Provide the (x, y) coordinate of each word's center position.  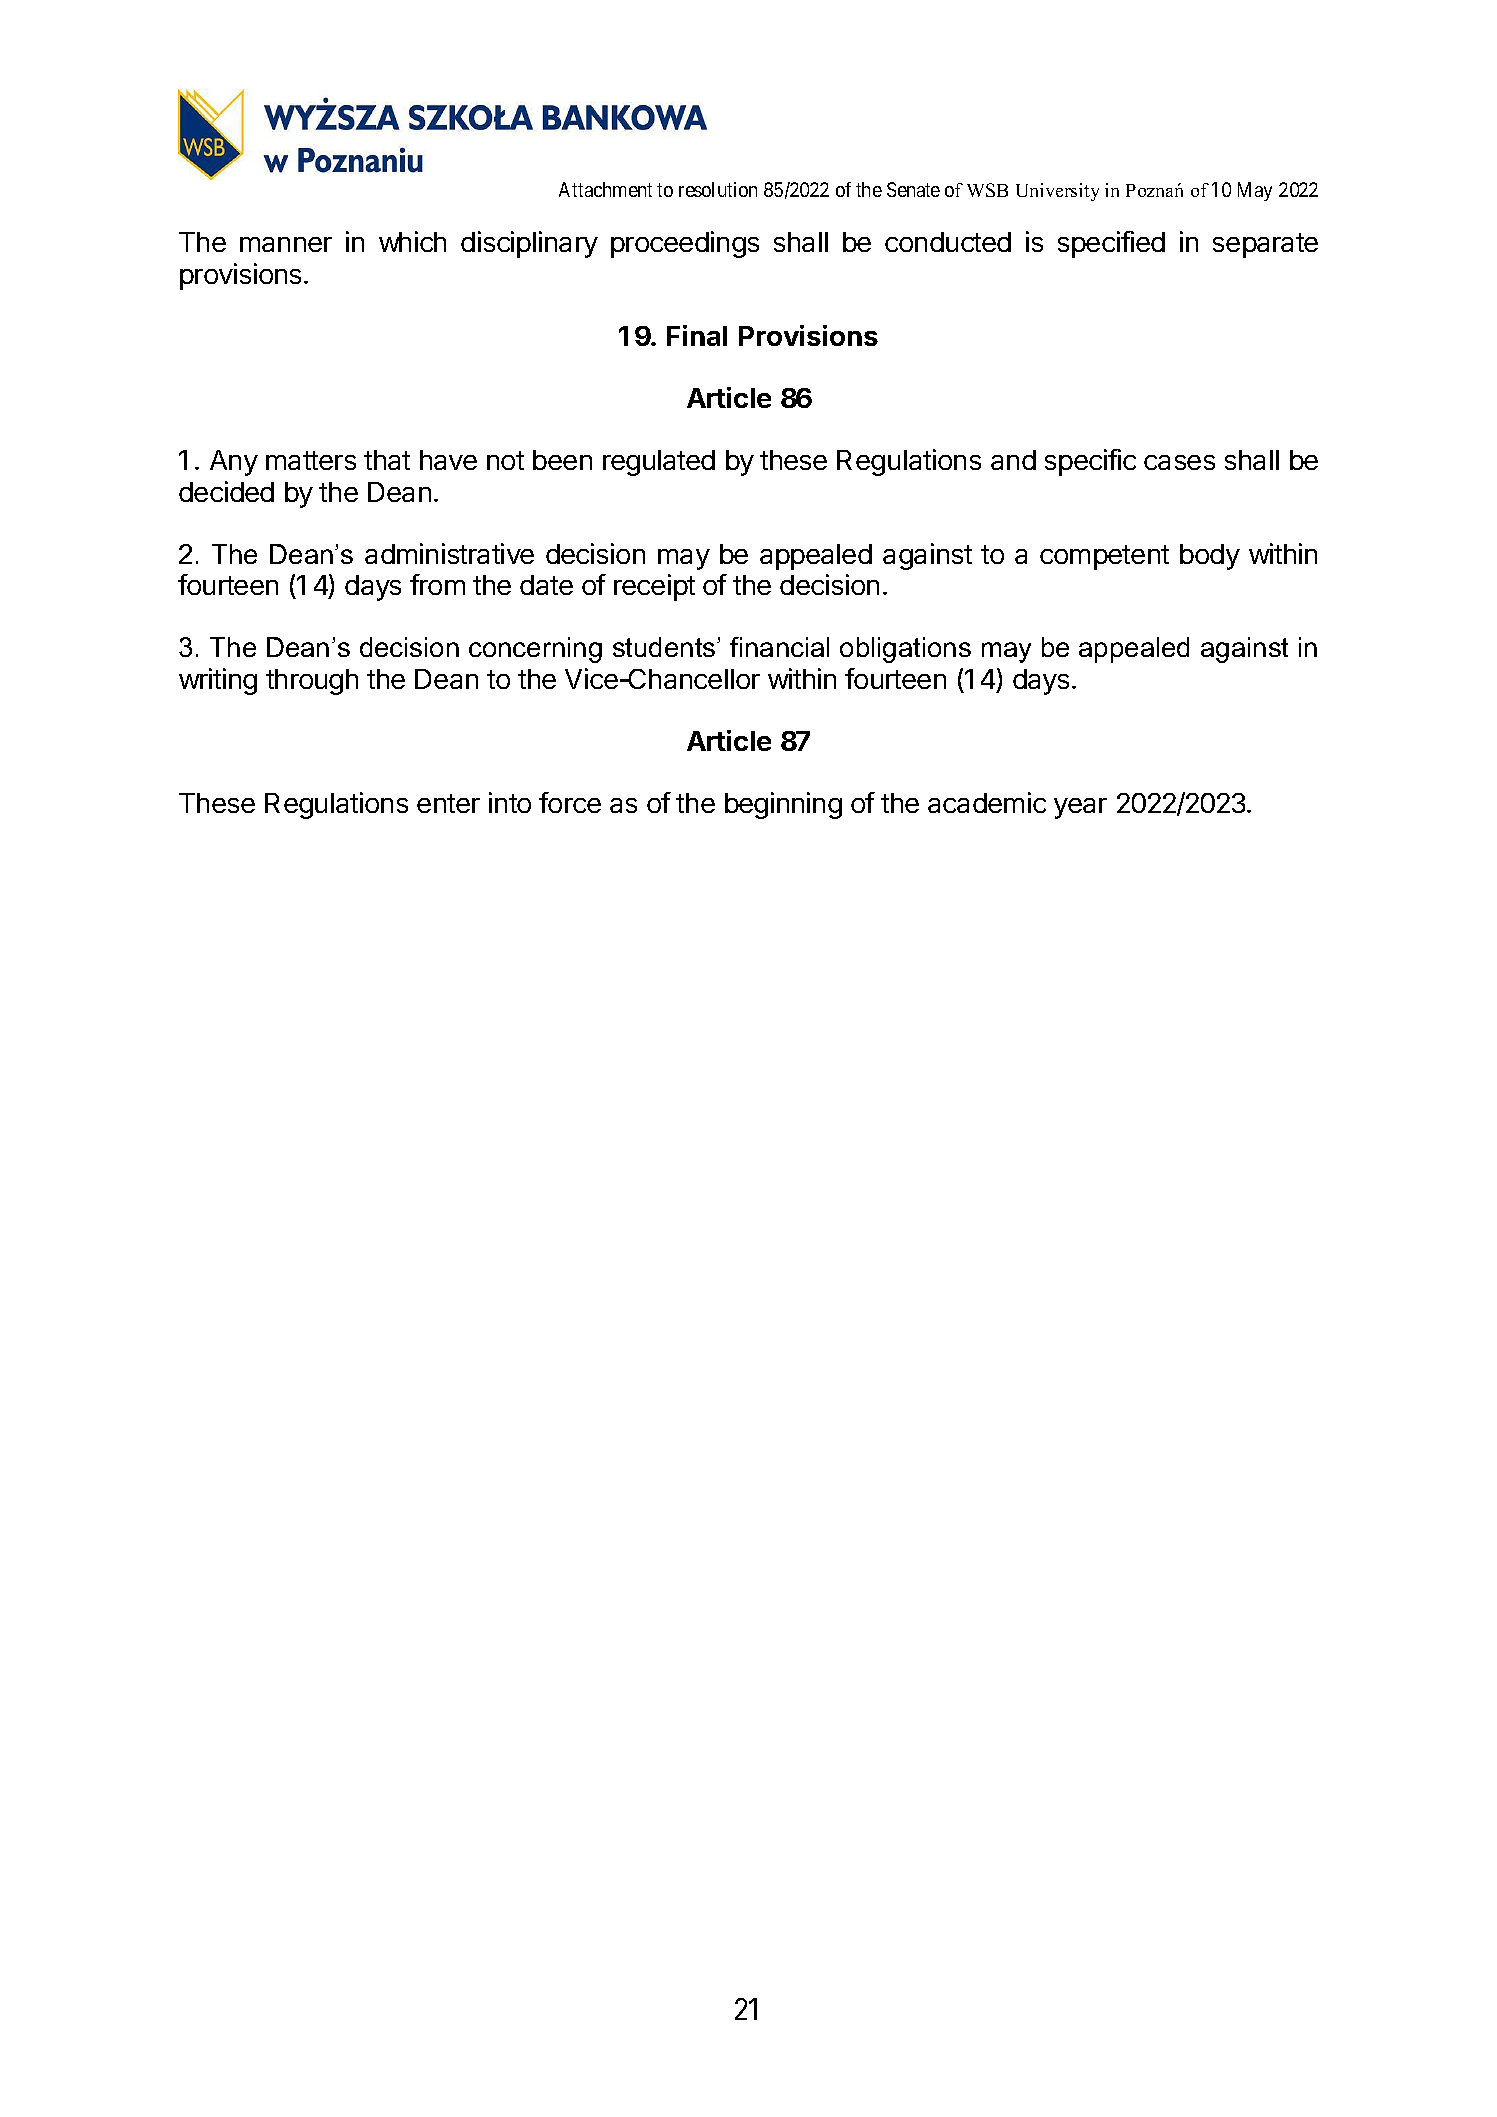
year (1080, 808)
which (412, 241)
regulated (659, 463)
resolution (718, 189)
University (1057, 192)
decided (226, 491)
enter (448, 803)
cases (1179, 462)
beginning (783, 805)
